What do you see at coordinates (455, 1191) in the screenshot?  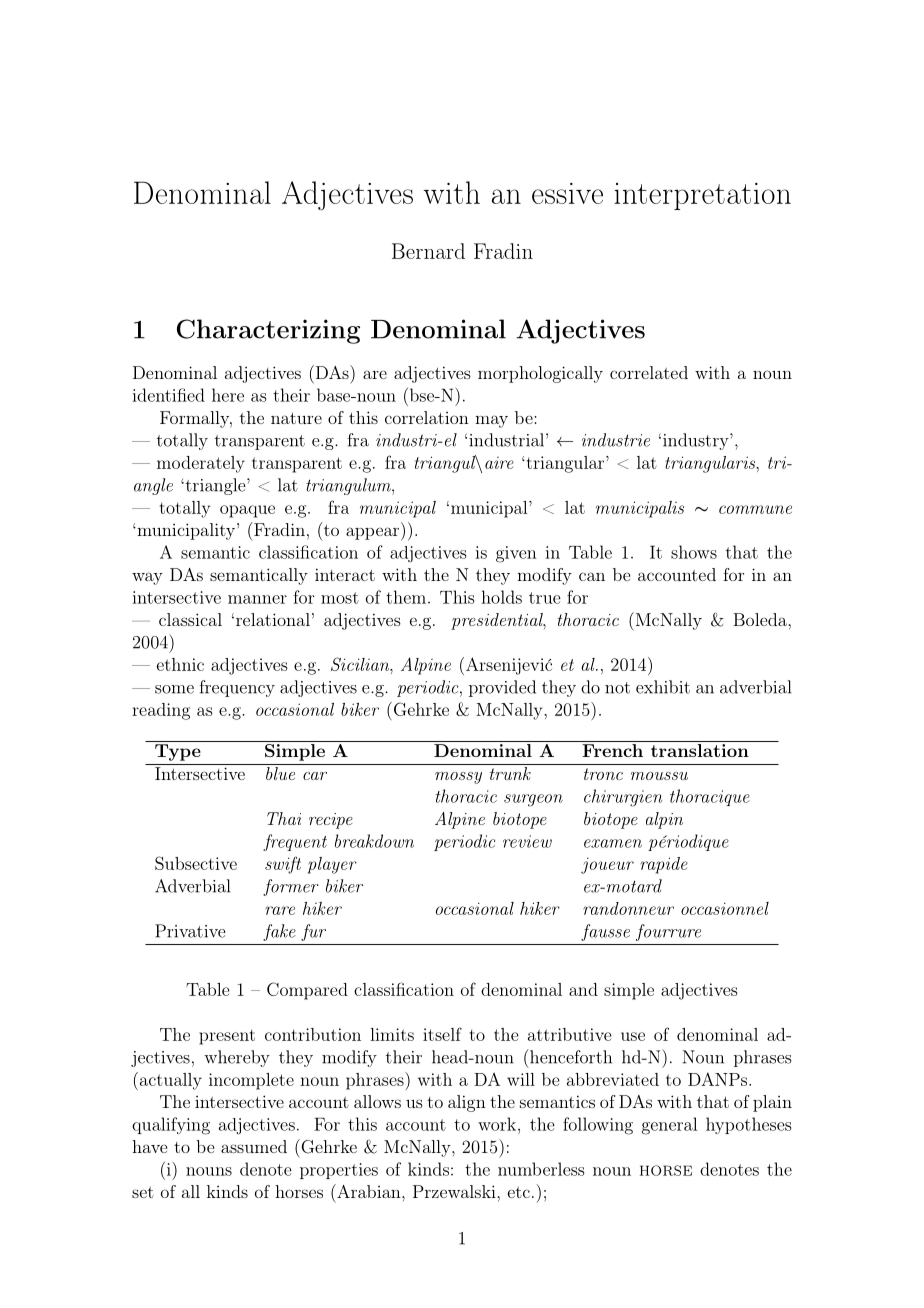 I see `Przewalski` at bounding box center [455, 1191].
